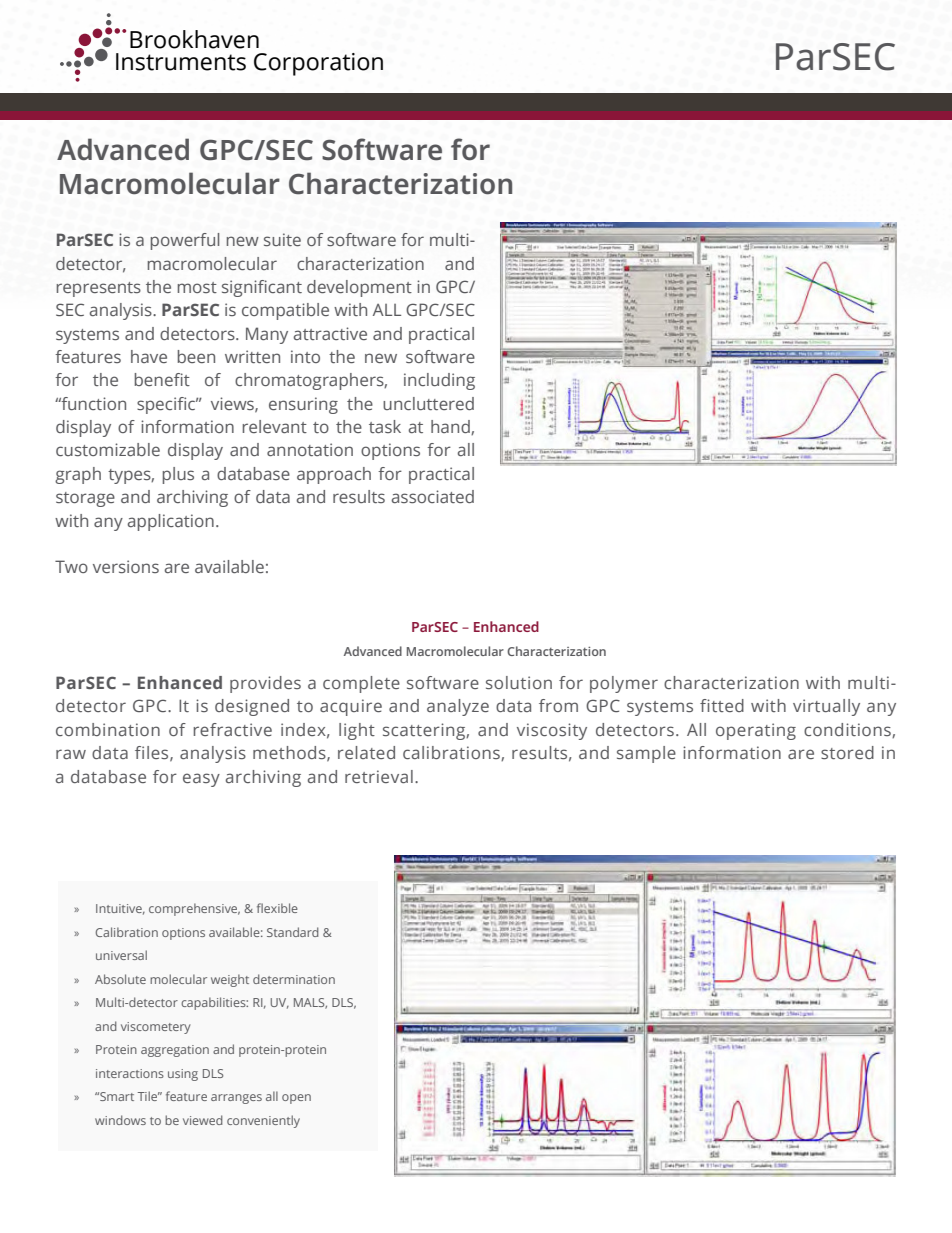 The image size is (952, 1233). I want to click on easy, so click(201, 780).
